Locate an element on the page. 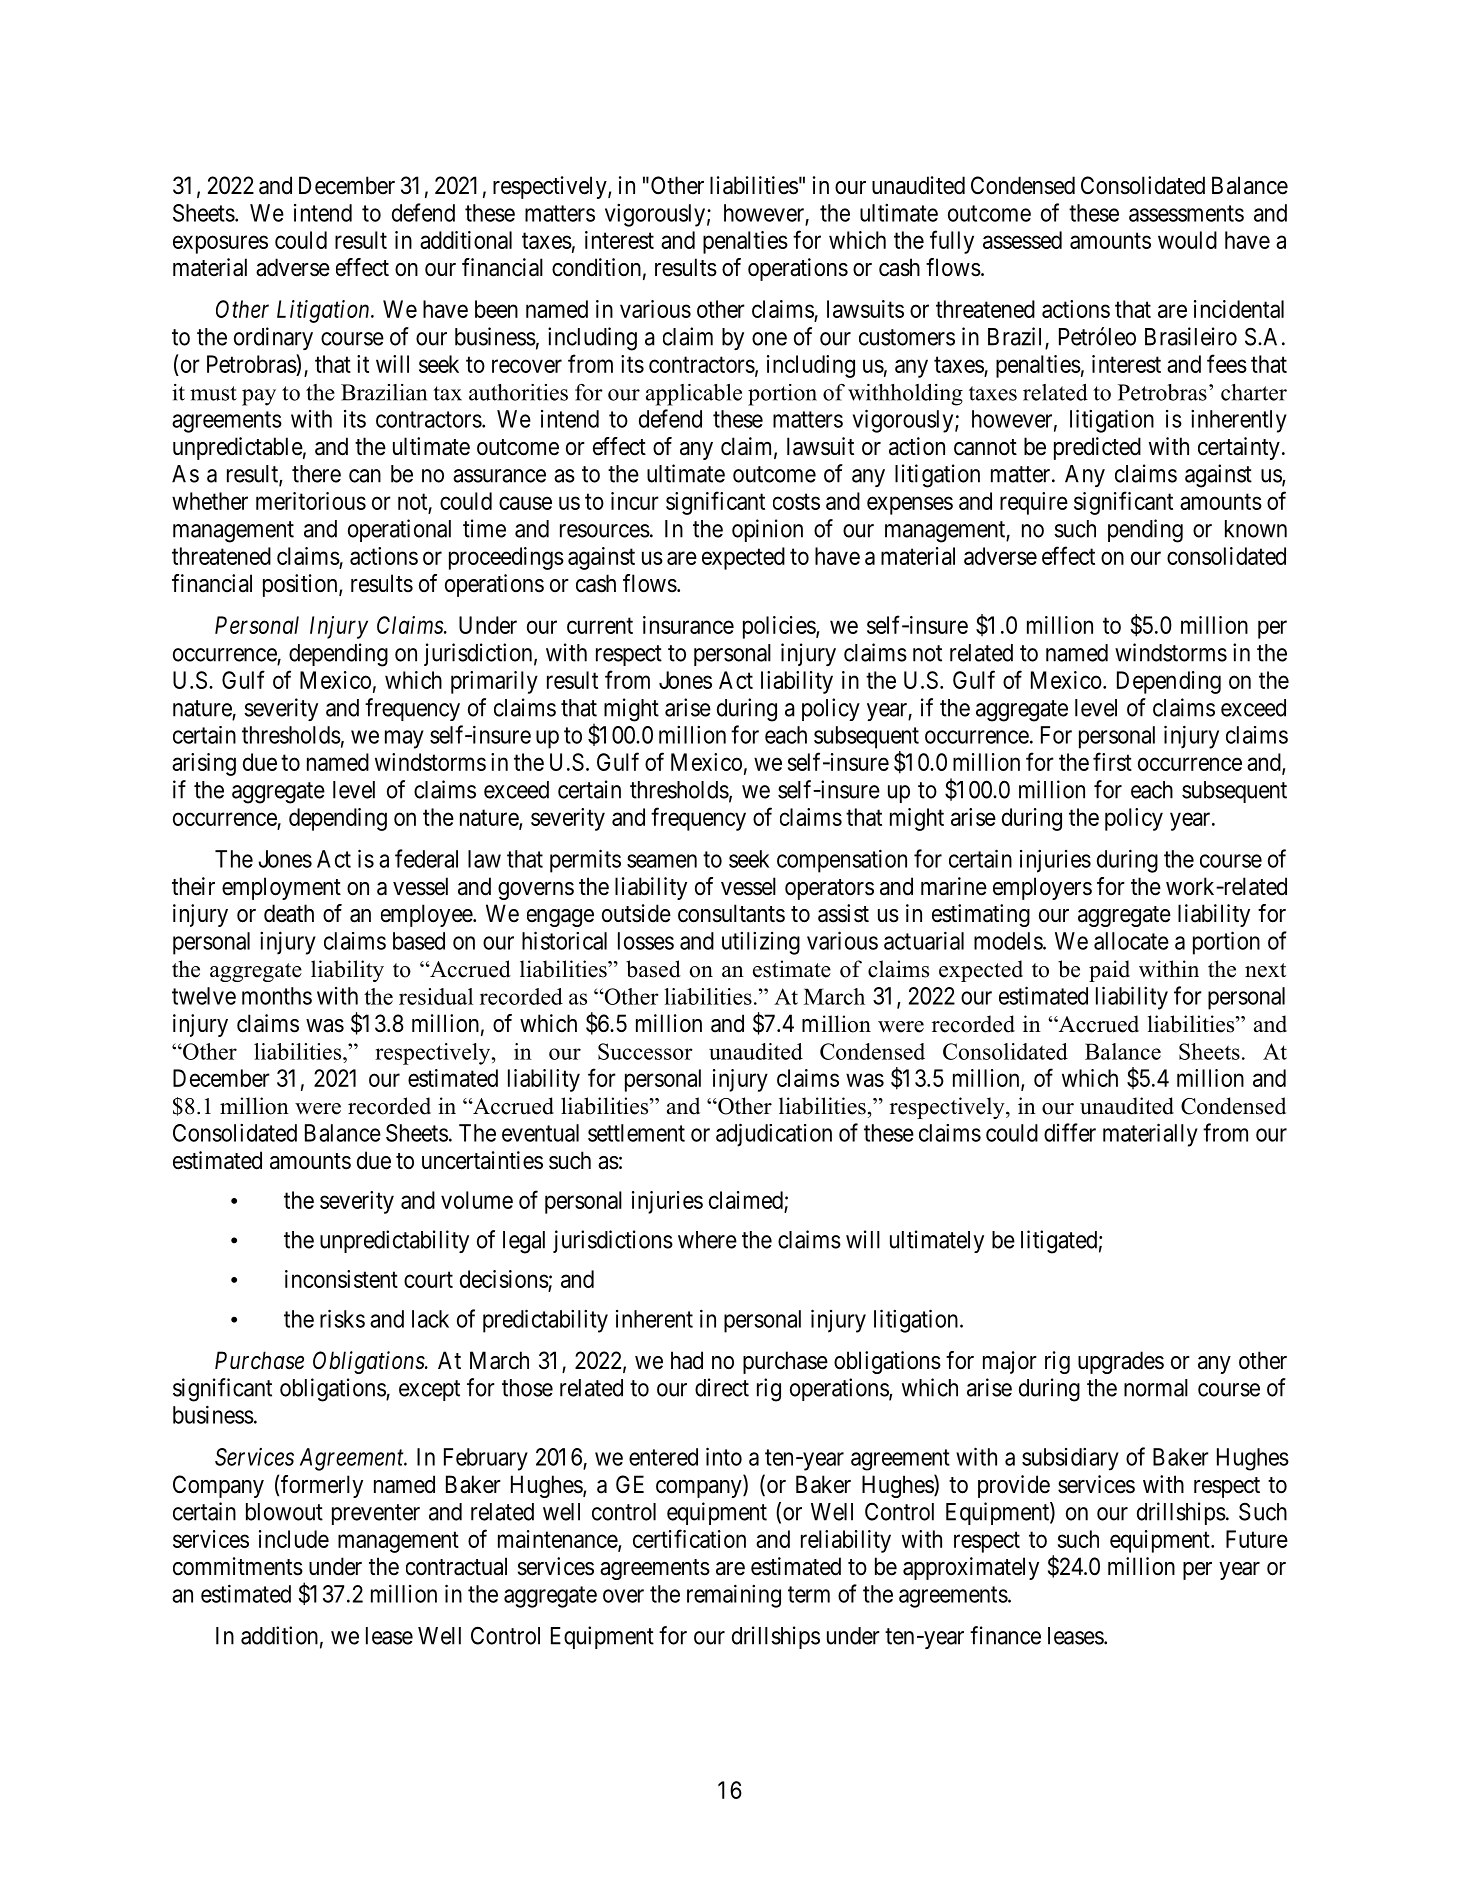 This page has height=1888, width=1459. would is located at coordinates (1187, 240).
